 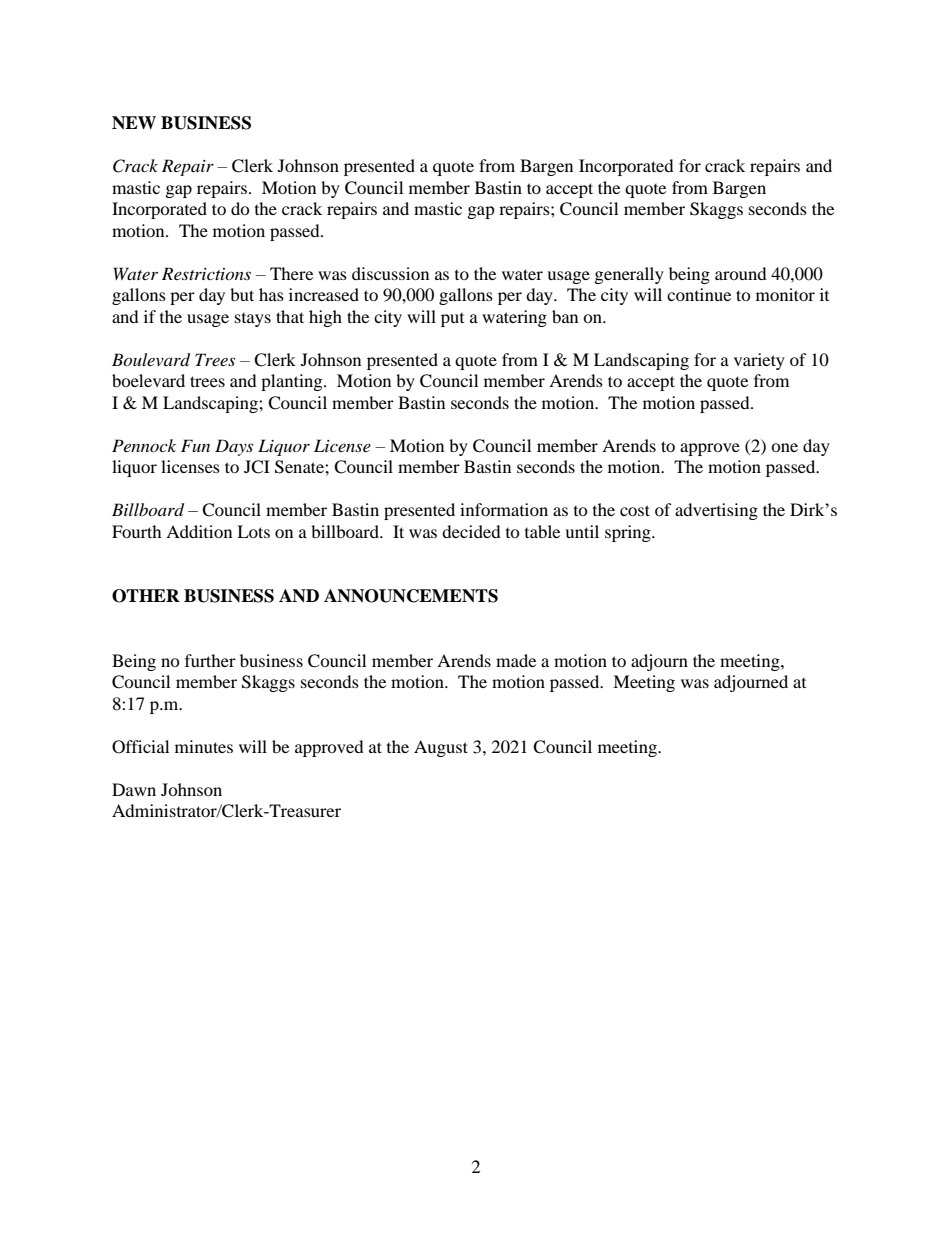 What do you see at coordinates (134, 123) in the document?
I see `NEW` at bounding box center [134, 123].
